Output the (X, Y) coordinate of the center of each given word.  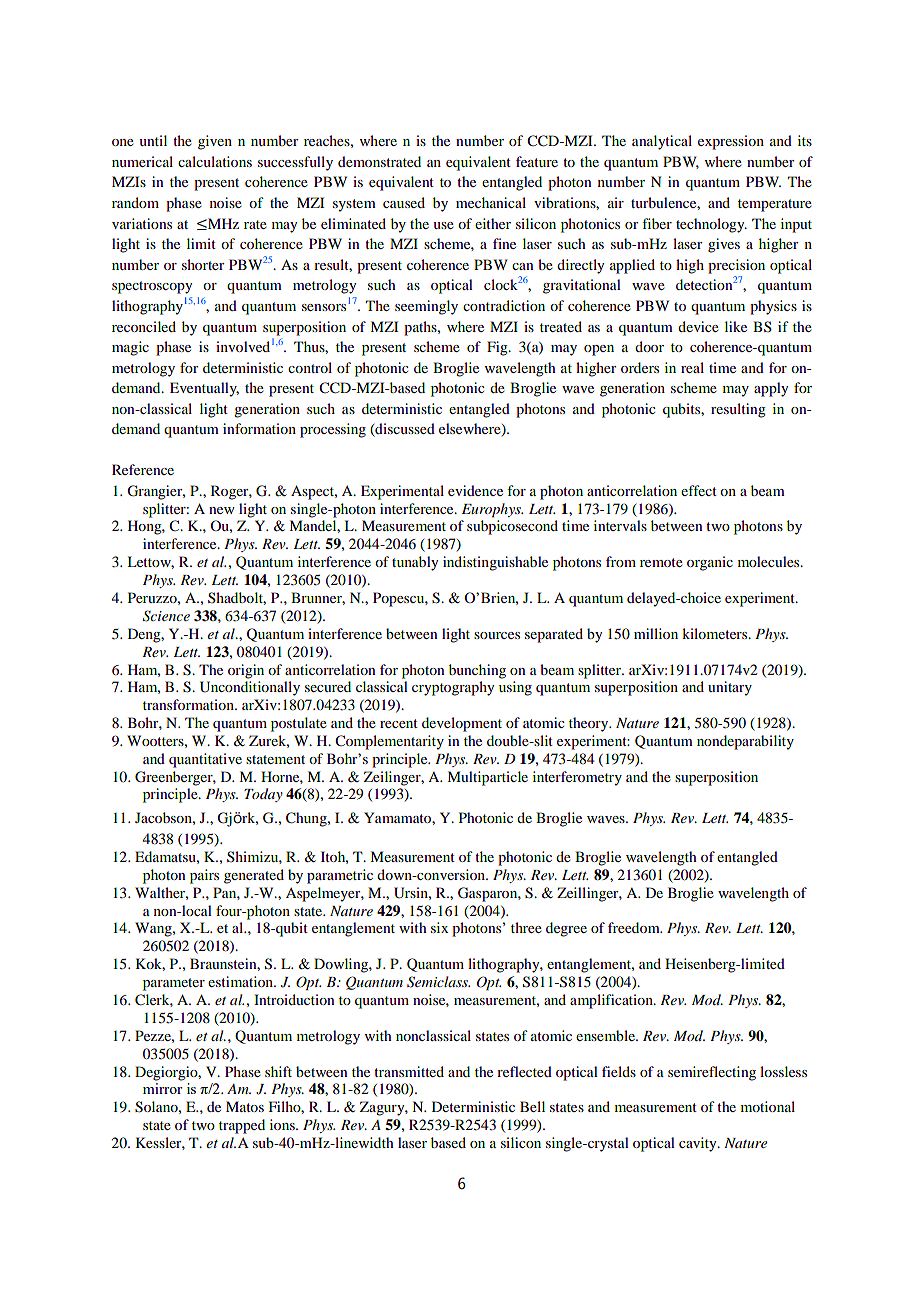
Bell (532, 1106)
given (215, 142)
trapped (242, 1126)
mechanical (491, 202)
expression (731, 142)
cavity (699, 1144)
